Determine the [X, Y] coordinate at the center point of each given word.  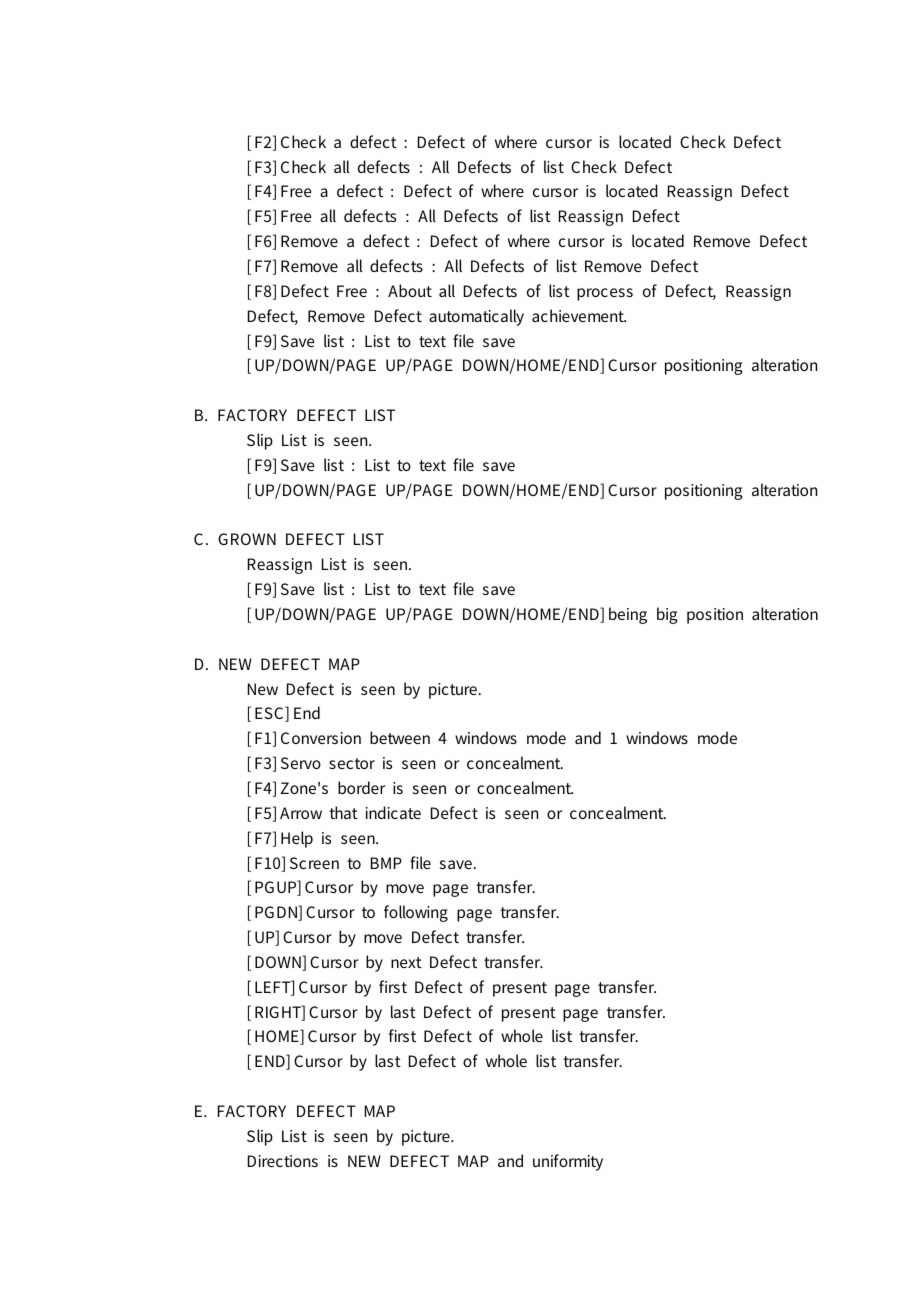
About [410, 290]
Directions [283, 1161]
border [361, 787]
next [406, 962]
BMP [386, 863]
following [416, 913]
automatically [476, 317]
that [343, 812]
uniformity [568, 1162]
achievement [579, 315]
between [400, 737]
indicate [393, 812]
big [667, 615]
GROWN [247, 539]
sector [352, 763]
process [605, 294]
